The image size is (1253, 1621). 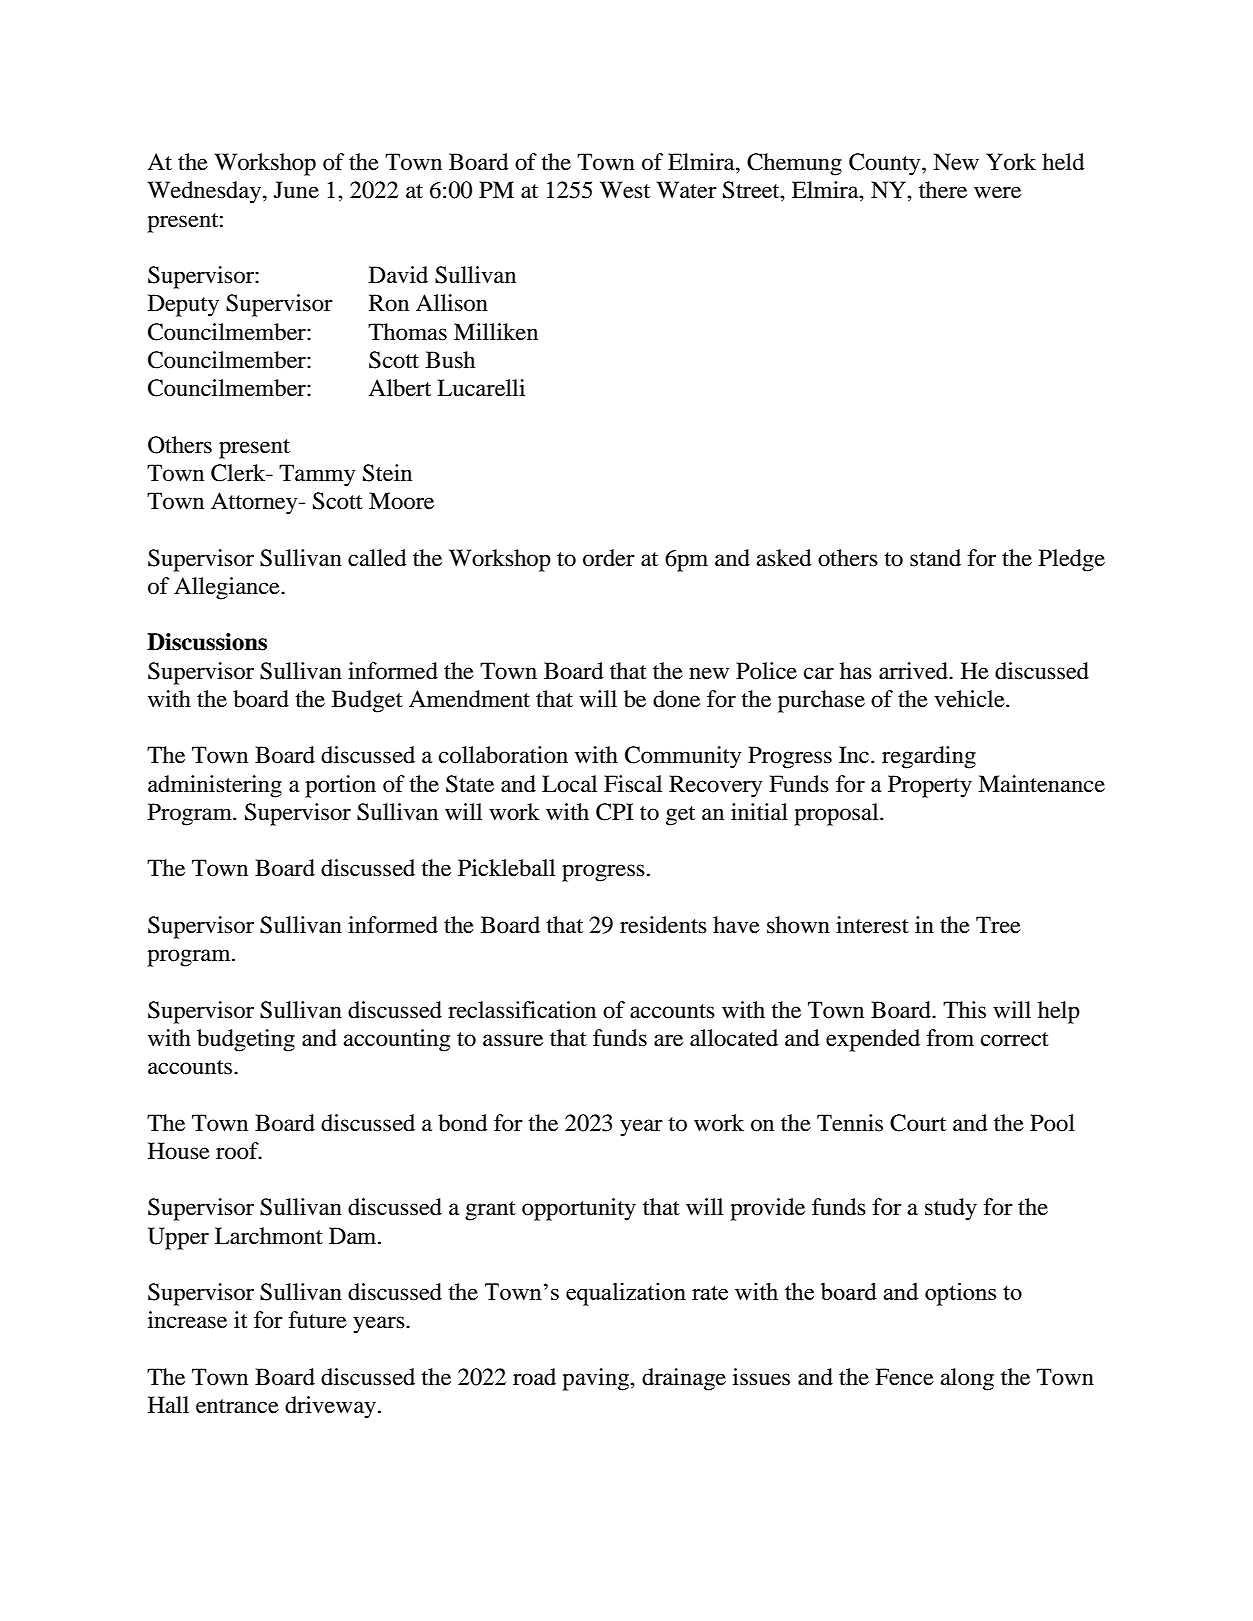 I want to click on residents, so click(x=663, y=925).
